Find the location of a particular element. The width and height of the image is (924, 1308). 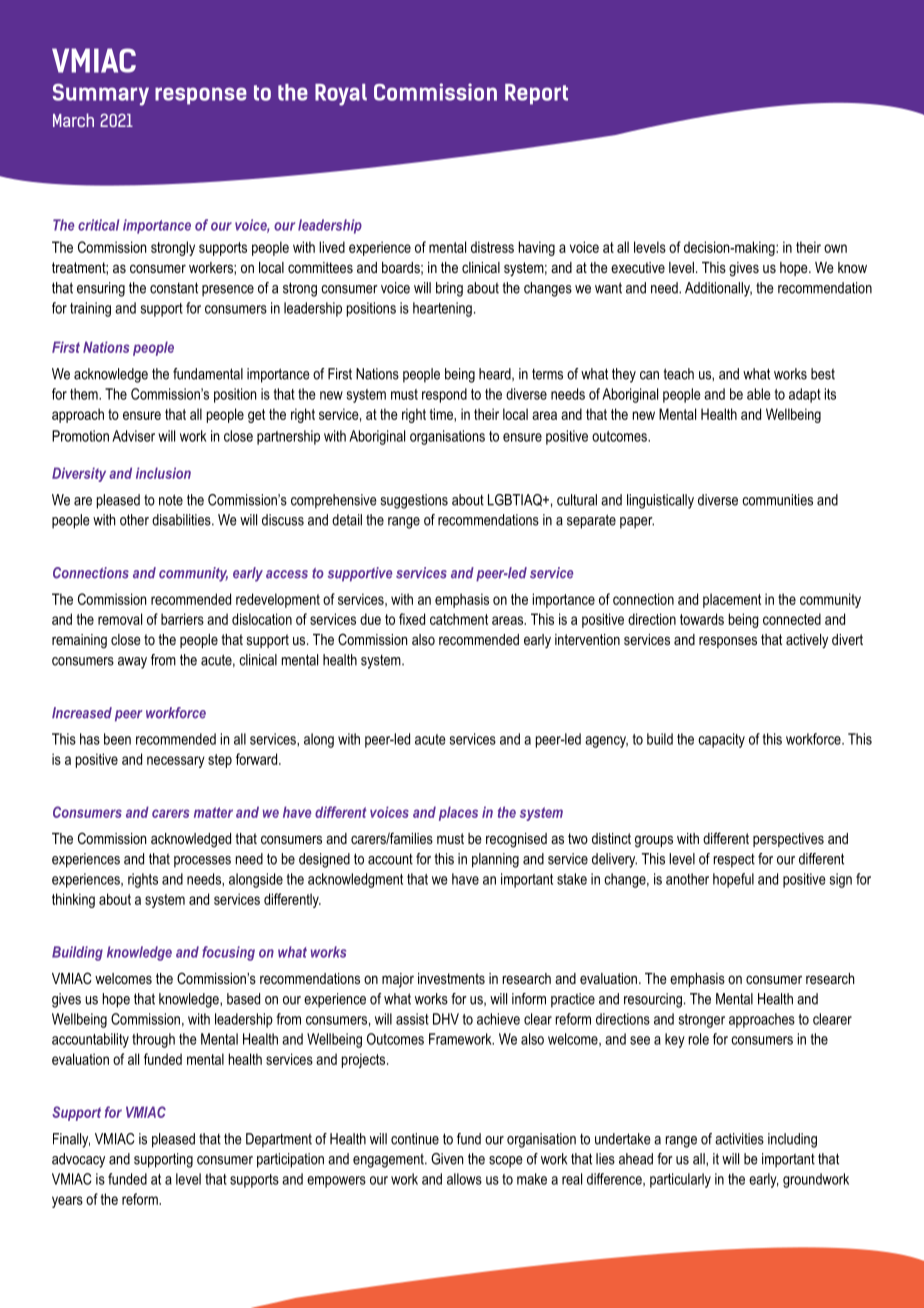

Summary is located at coordinates (101, 94).
